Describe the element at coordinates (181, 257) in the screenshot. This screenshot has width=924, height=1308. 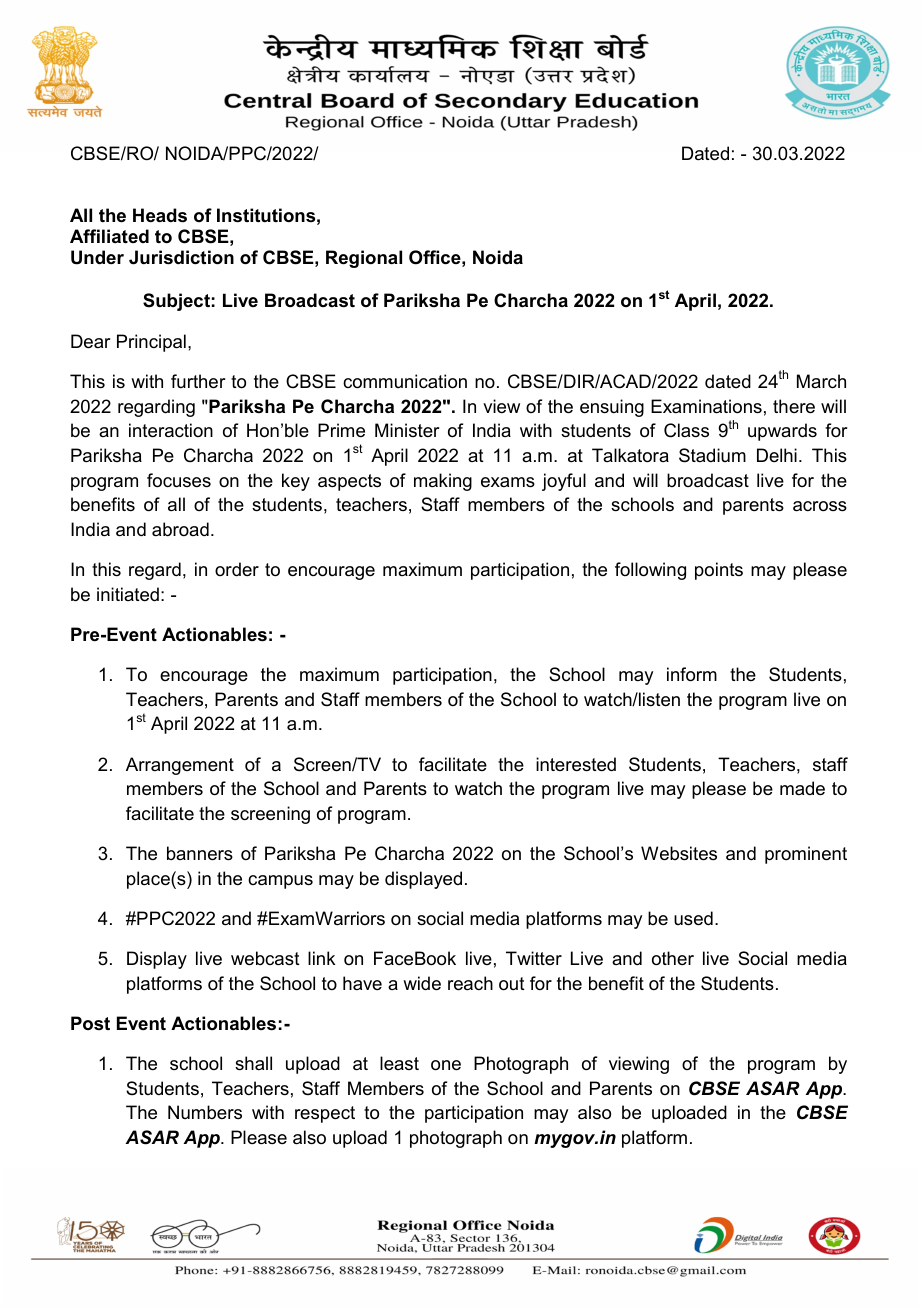
I see `Jurisdiction` at that location.
